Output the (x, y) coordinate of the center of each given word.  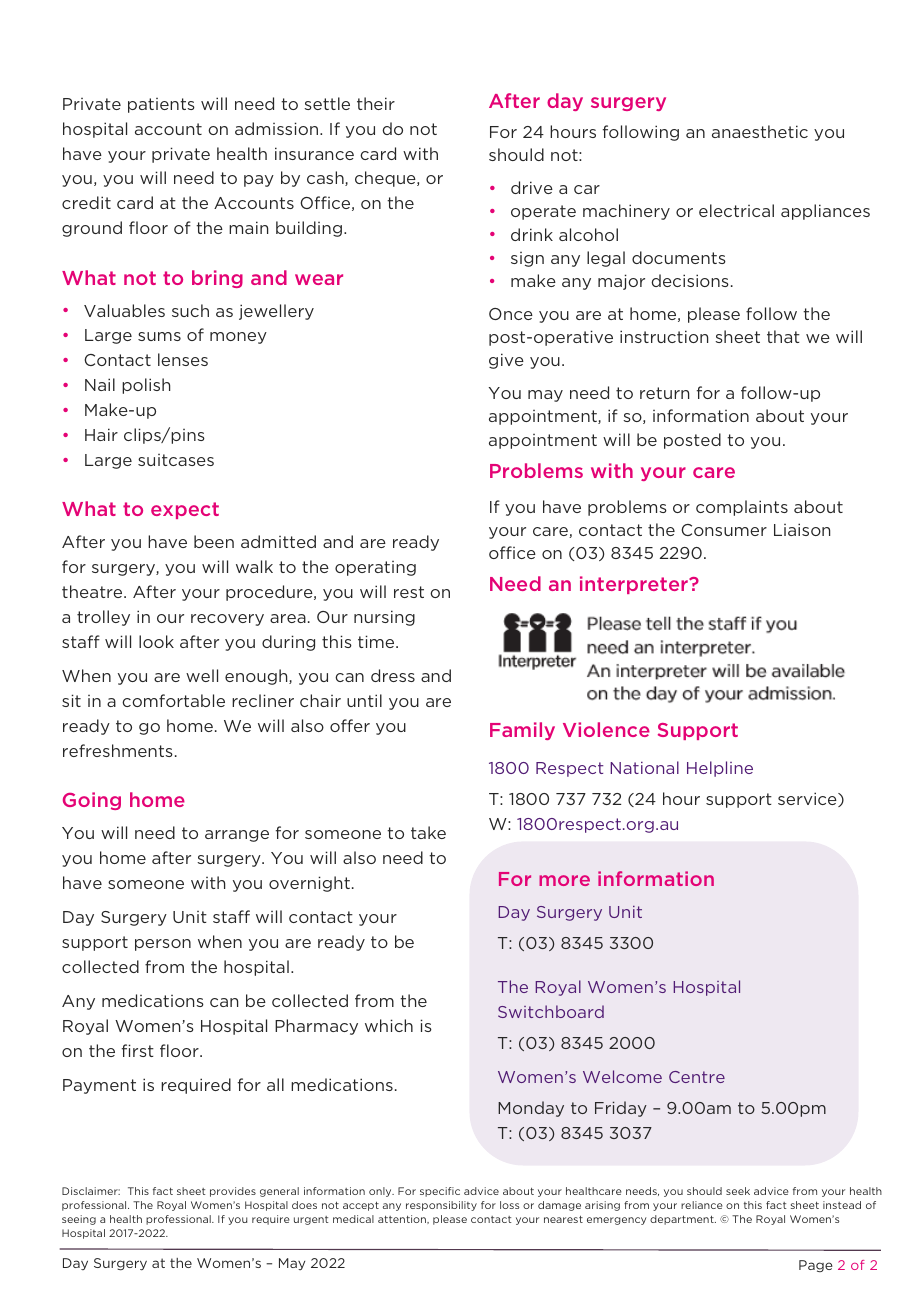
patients (161, 105)
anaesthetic (760, 131)
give (506, 361)
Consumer (724, 530)
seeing (79, 1220)
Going (92, 801)
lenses (183, 359)
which (389, 1025)
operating (375, 568)
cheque (386, 179)
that (783, 336)
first (138, 1050)
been (214, 541)
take (428, 832)
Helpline (720, 769)
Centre (697, 1077)
